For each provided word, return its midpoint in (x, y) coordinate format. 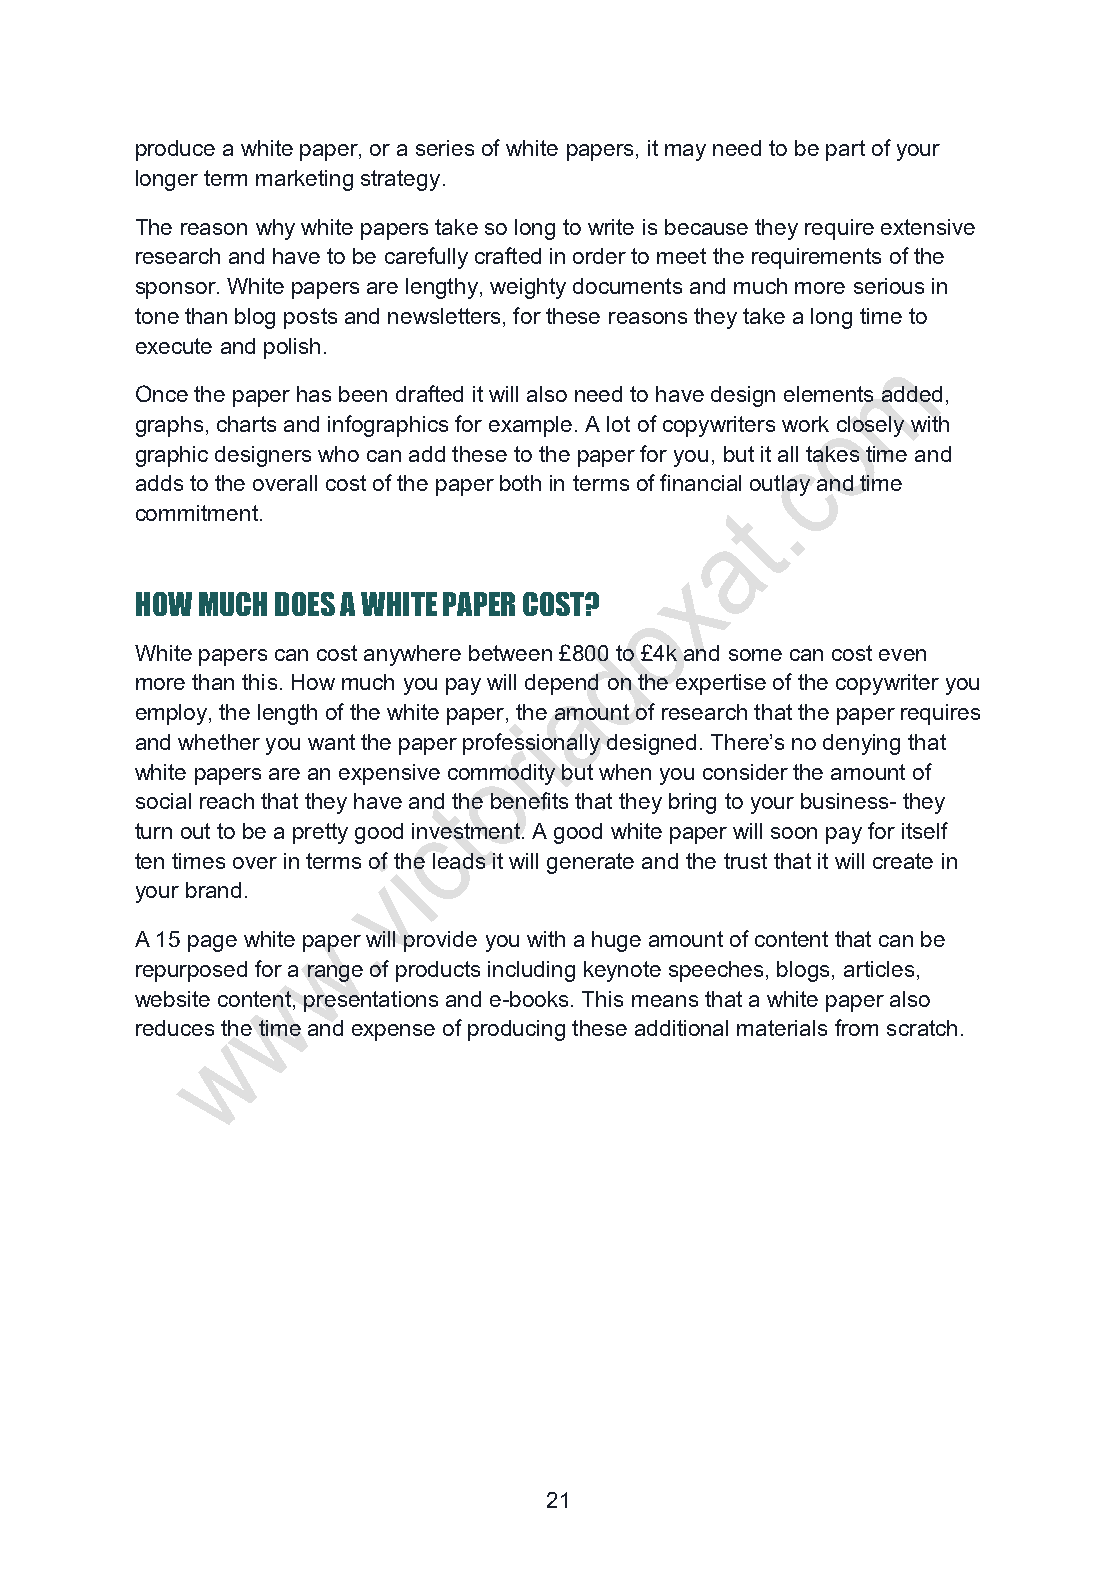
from (856, 1027)
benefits (529, 800)
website (172, 999)
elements (828, 394)
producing (516, 1030)
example (530, 426)
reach (227, 801)
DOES (305, 604)
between (510, 653)
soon (794, 833)
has (314, 394)
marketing (304, 180)
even (902, 655)
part (845, 150)
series (445, 148)
